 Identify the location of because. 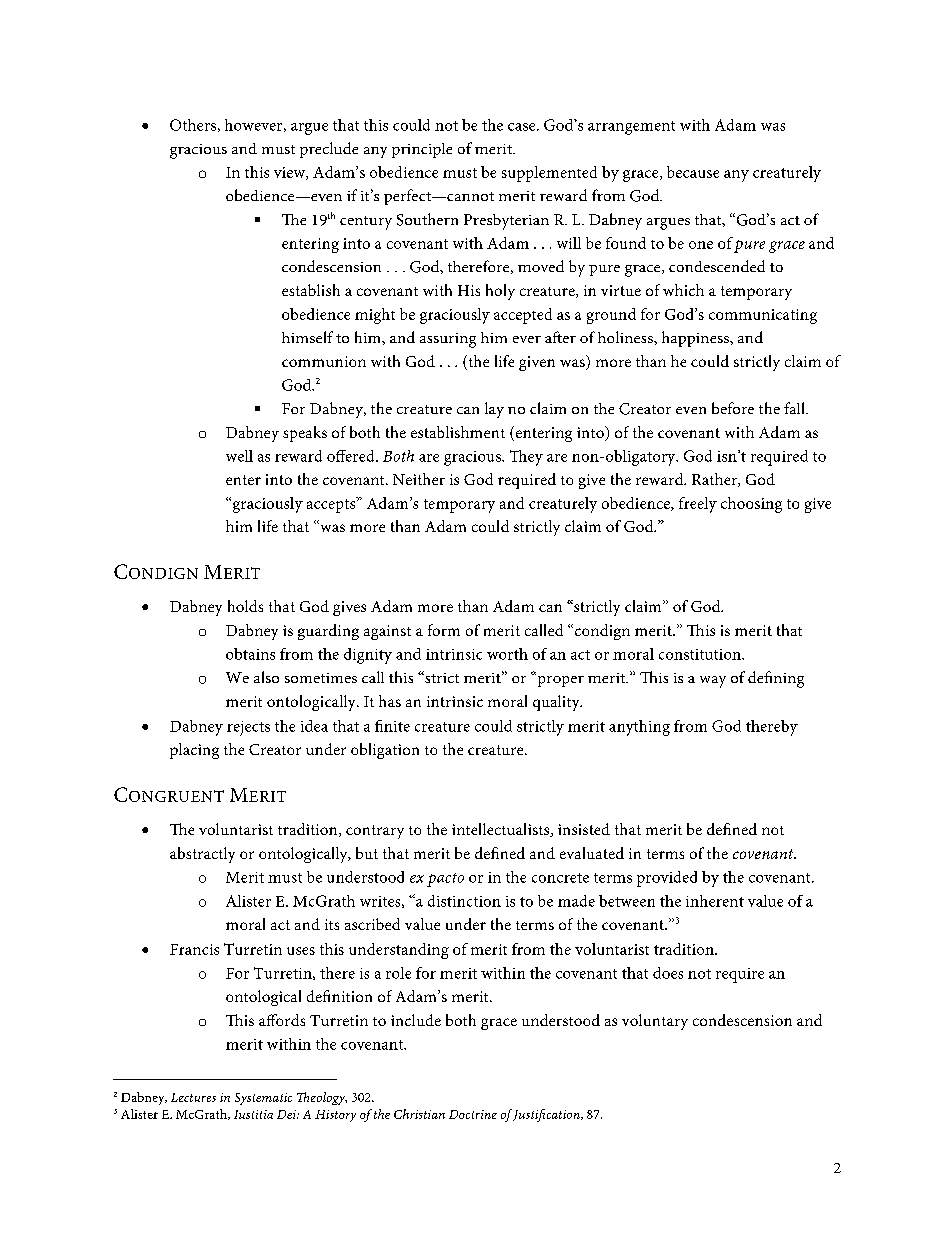
(693, 172).
